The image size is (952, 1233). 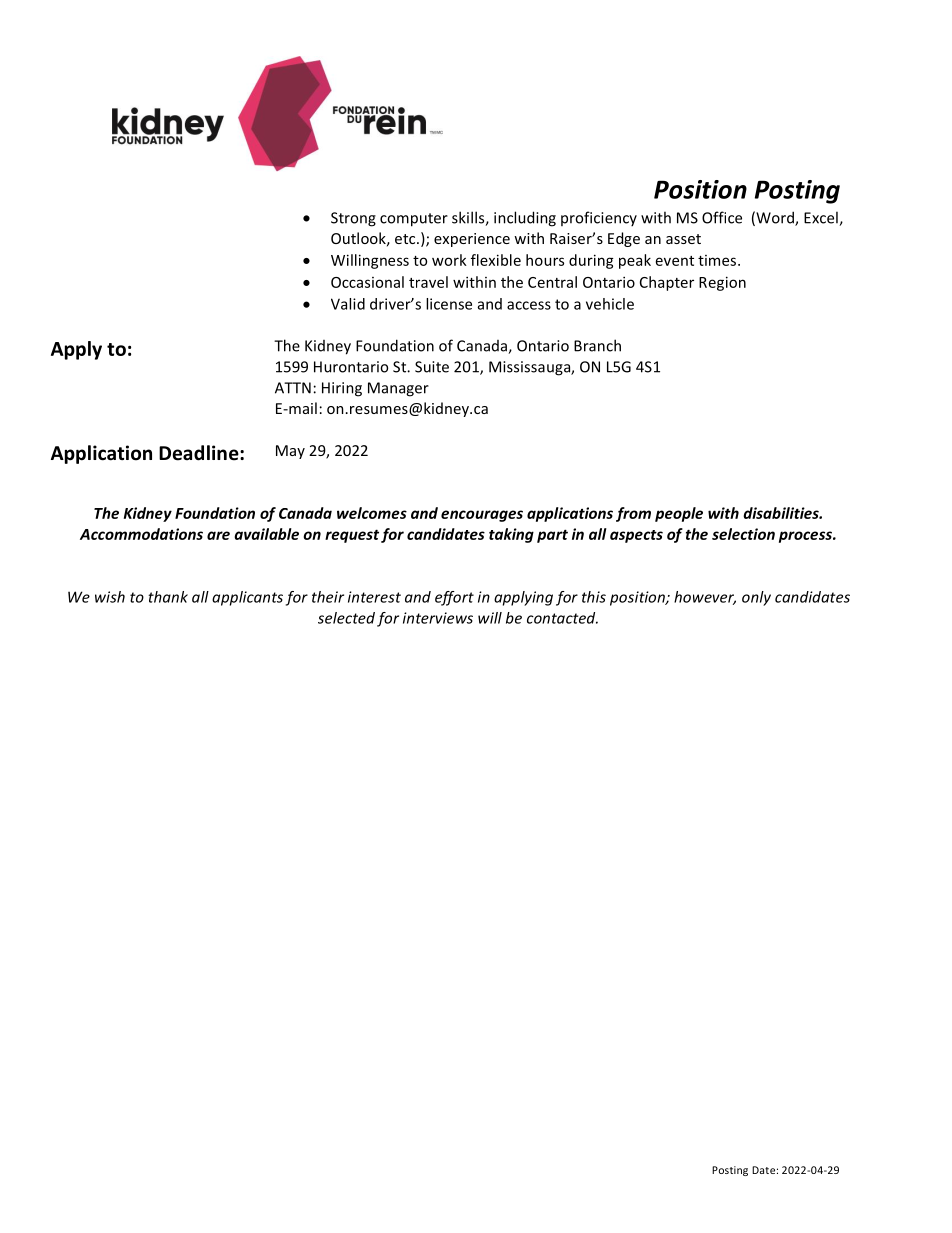 I want to click on experience, so click(x=472, y=240).
